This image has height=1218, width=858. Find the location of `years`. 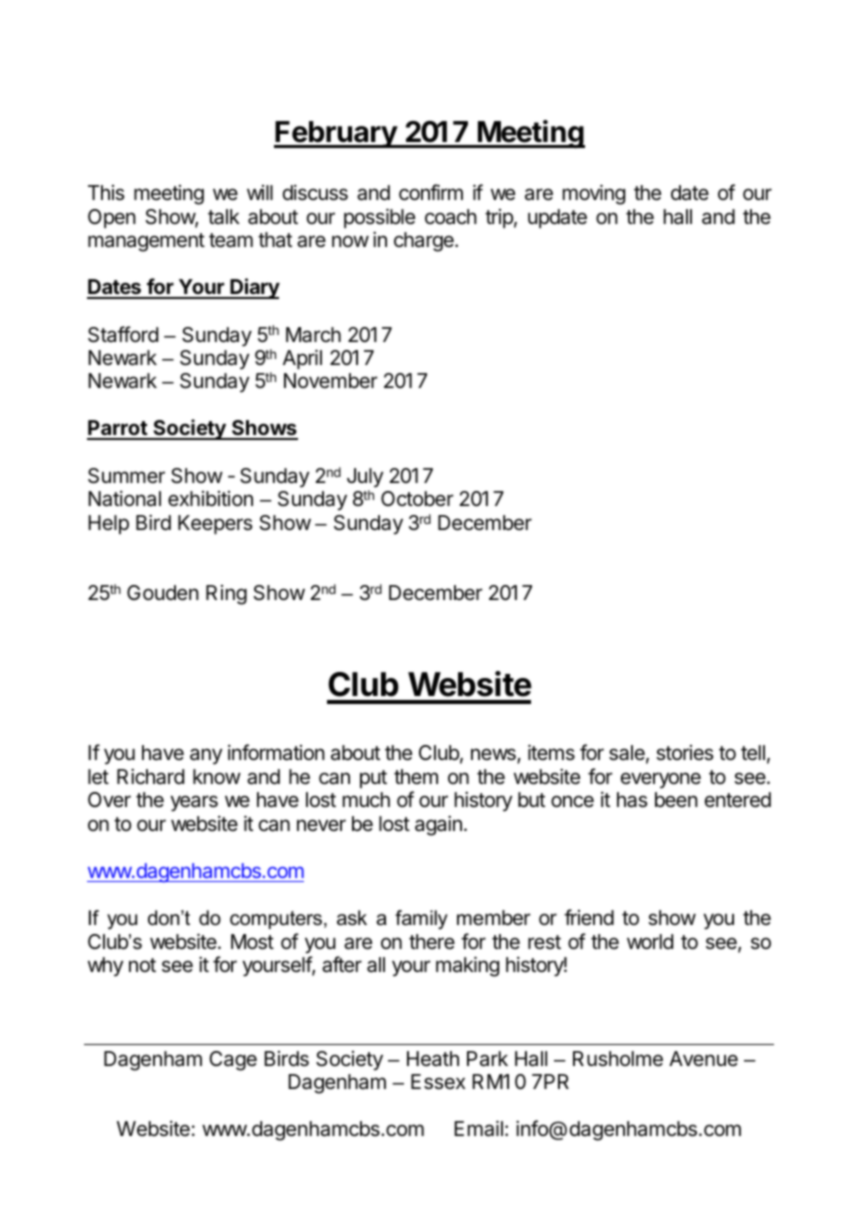

years is located at coordinates (194, 803).
